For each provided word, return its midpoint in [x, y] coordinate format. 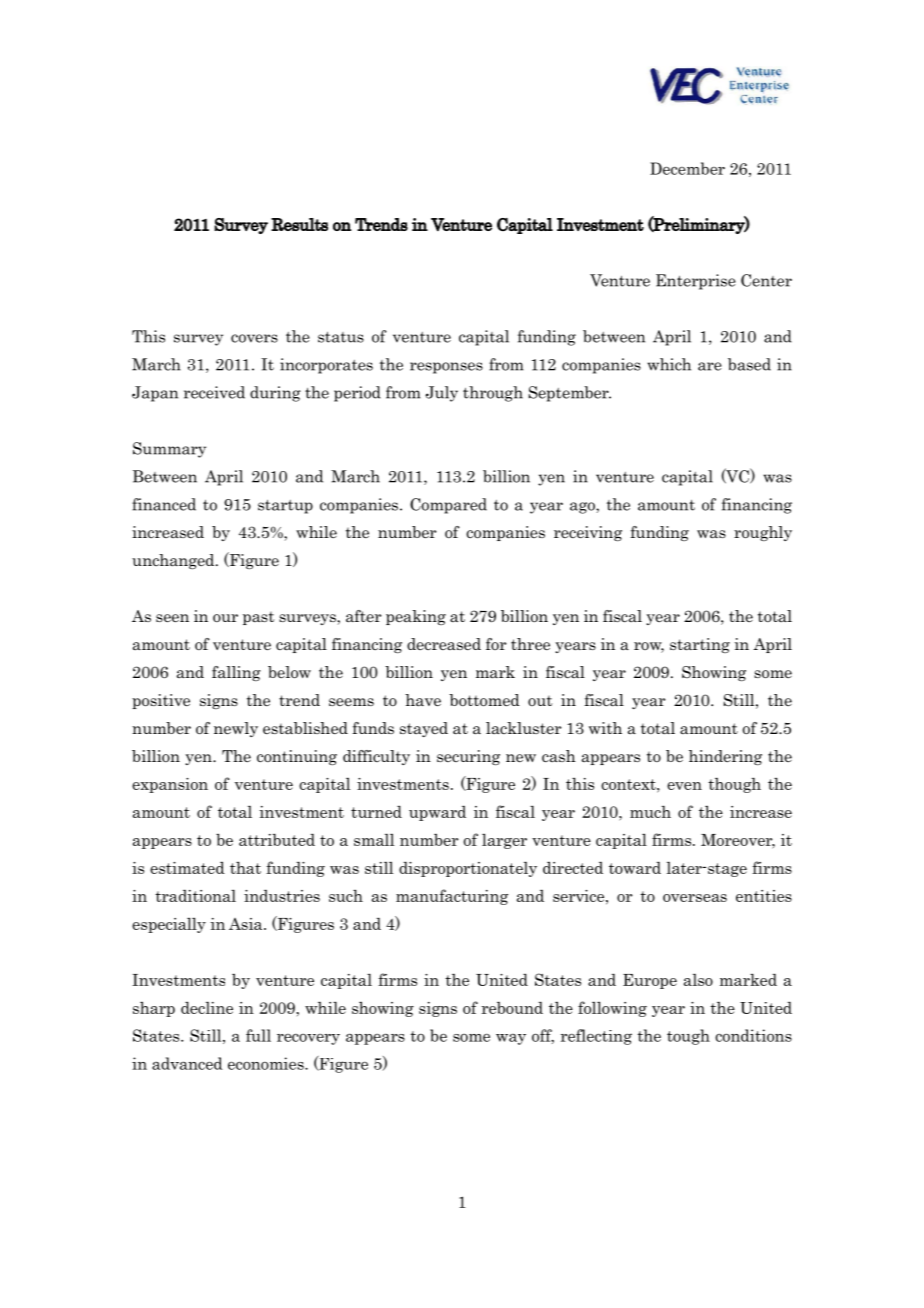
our [225, 618]
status [341, 337]
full [258, 1035]
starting [700, 645]
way [511, 1039]
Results [299, 224]
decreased [444, 644]
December [687, 168]
